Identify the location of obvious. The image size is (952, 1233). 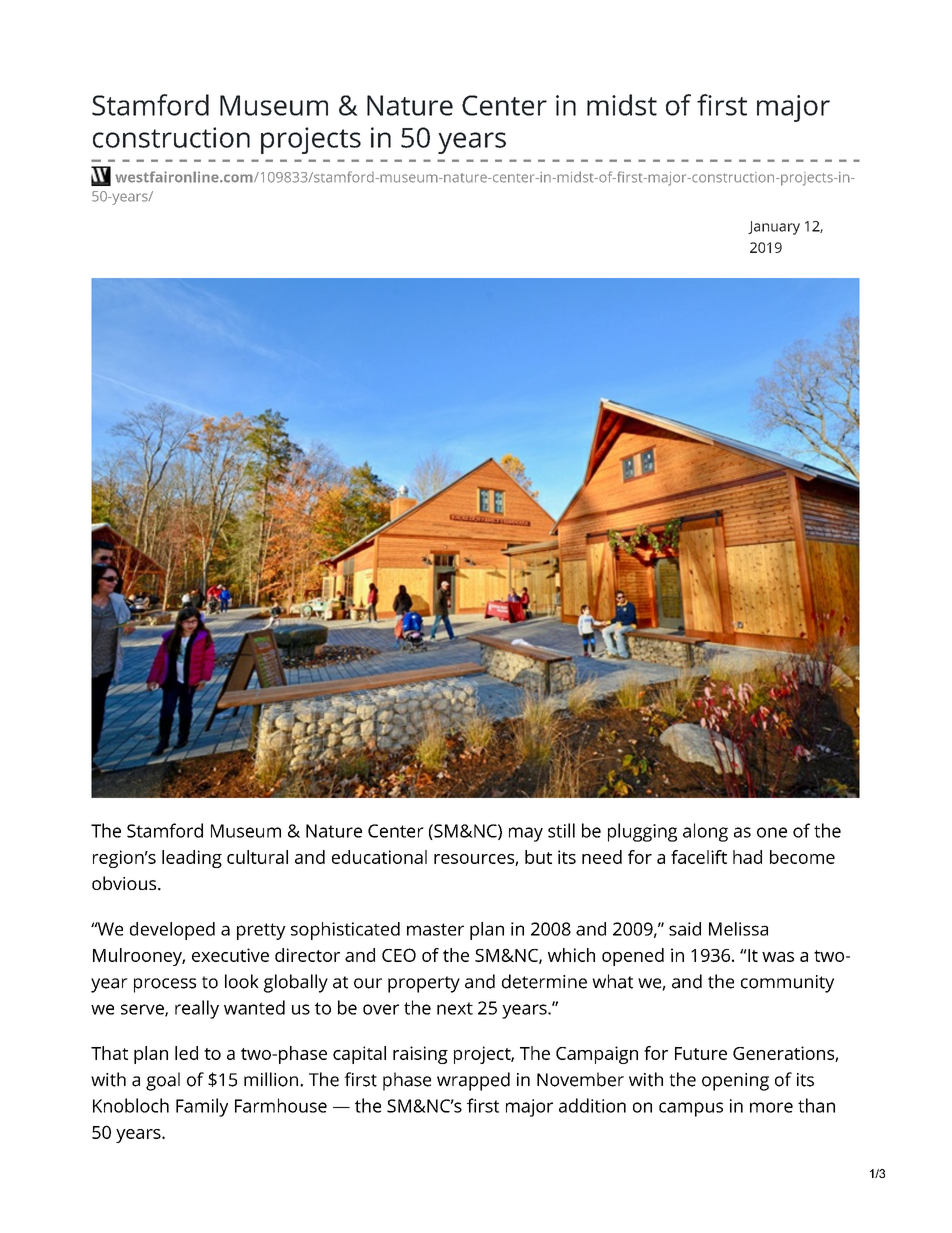
(125, 883).
